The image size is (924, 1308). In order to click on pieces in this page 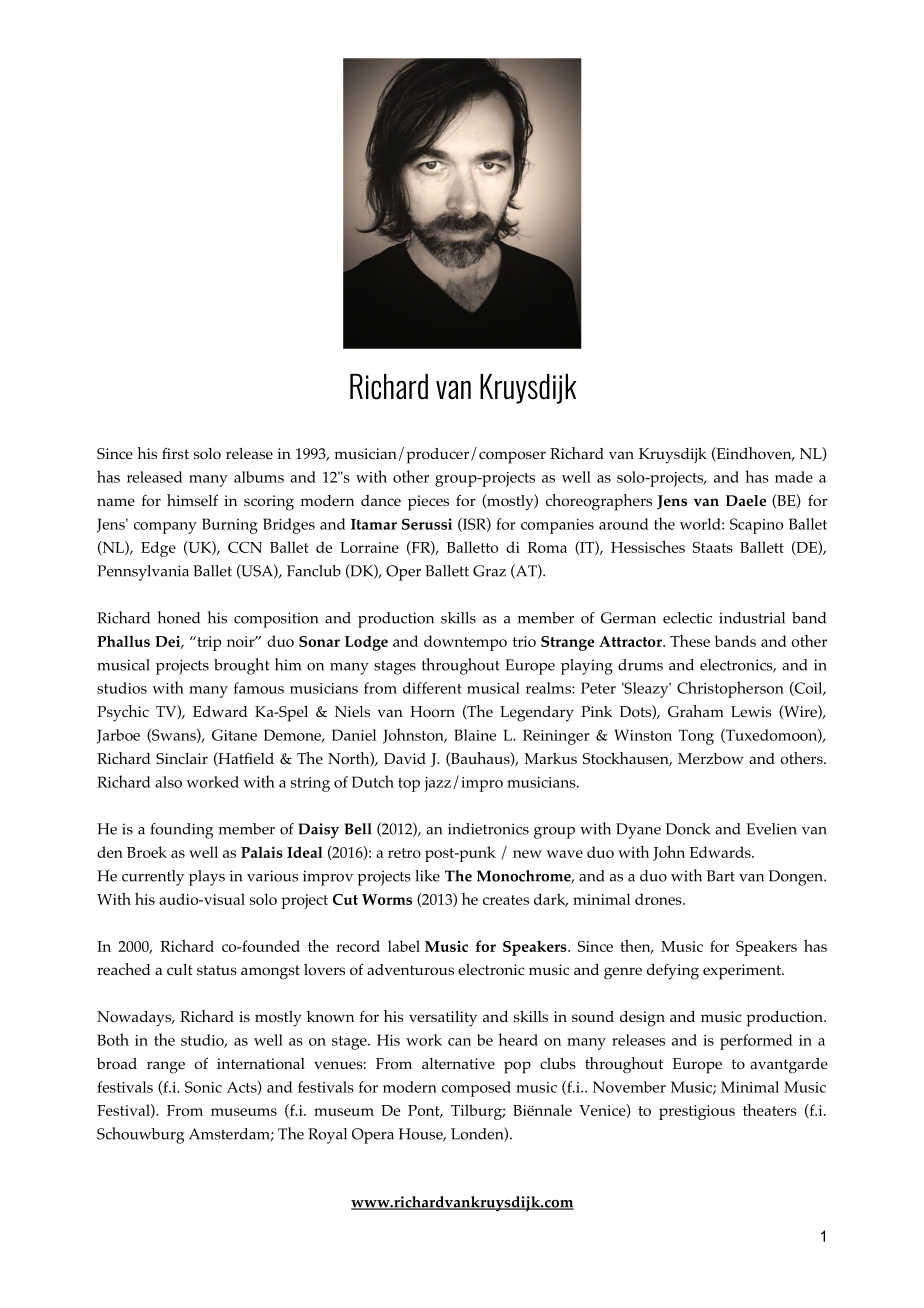, I will do `click(428, 503)`.
